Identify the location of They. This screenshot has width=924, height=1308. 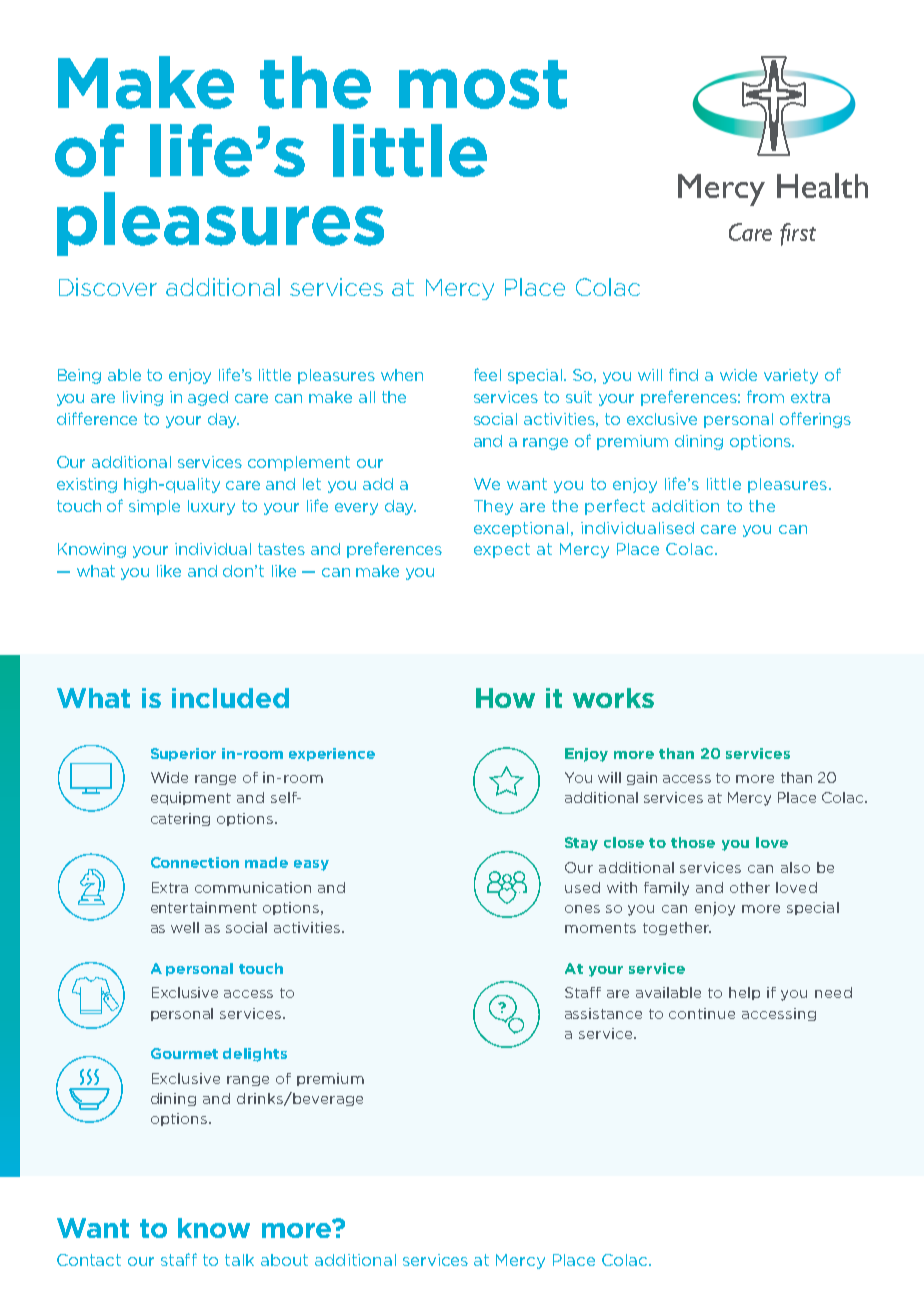
(493, 507).
